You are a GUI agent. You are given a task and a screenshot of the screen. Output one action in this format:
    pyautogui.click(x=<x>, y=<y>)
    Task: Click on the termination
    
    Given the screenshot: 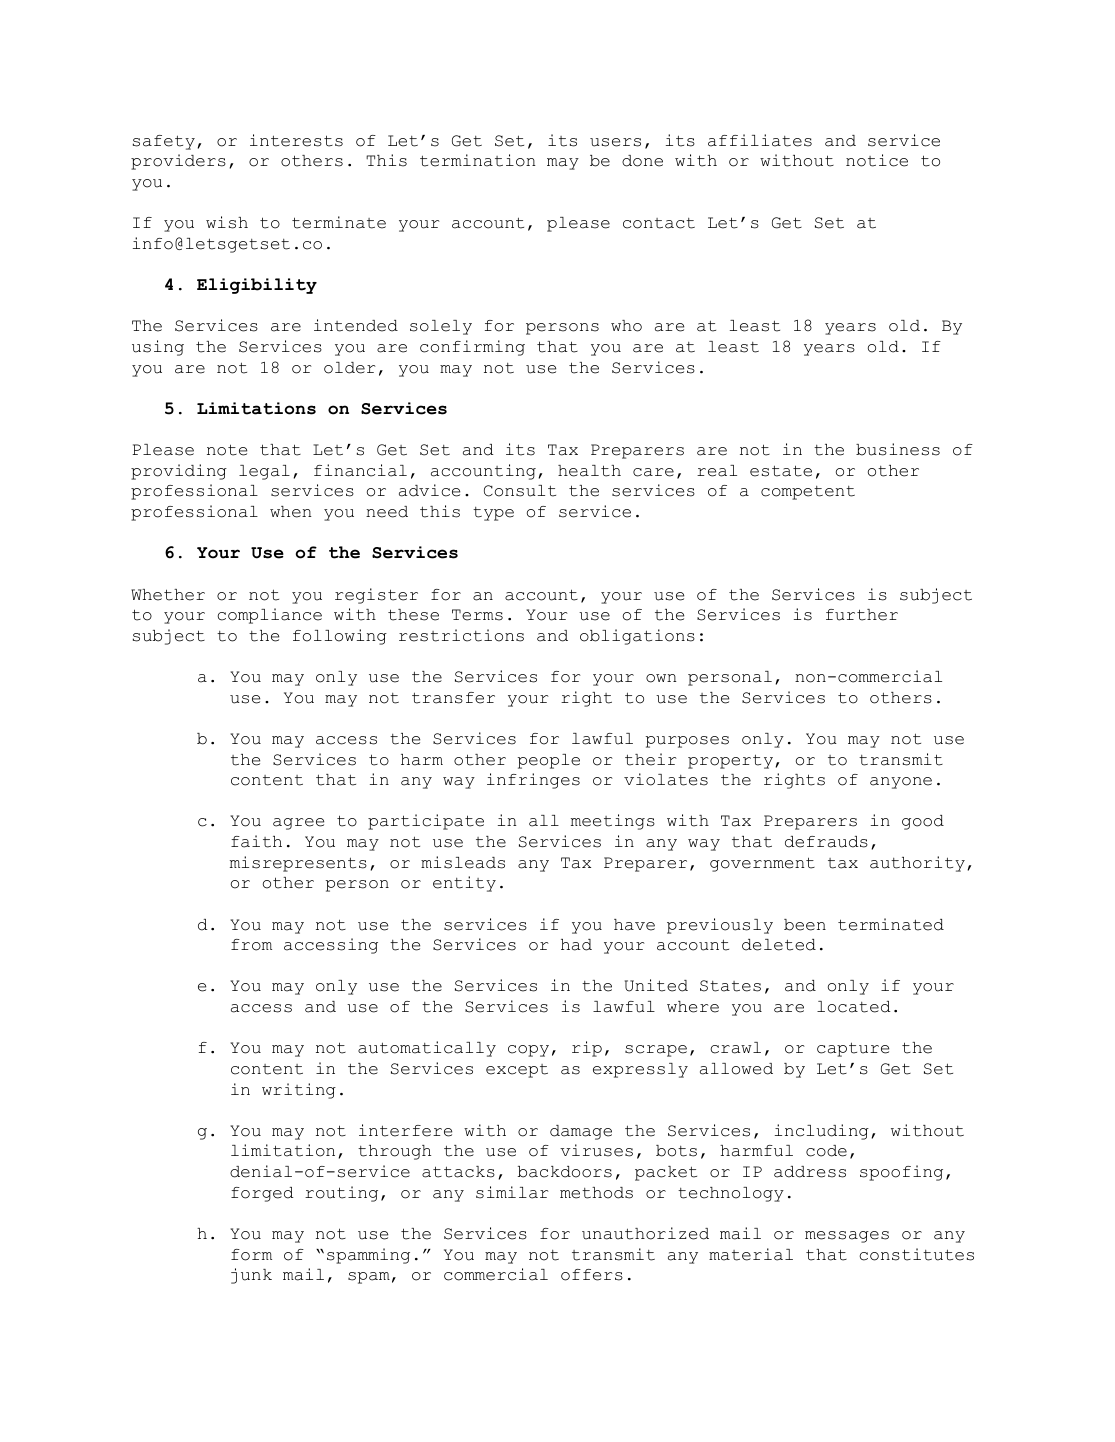 What is the action you would take?
    pyautogui.click(x=478, y=160)
